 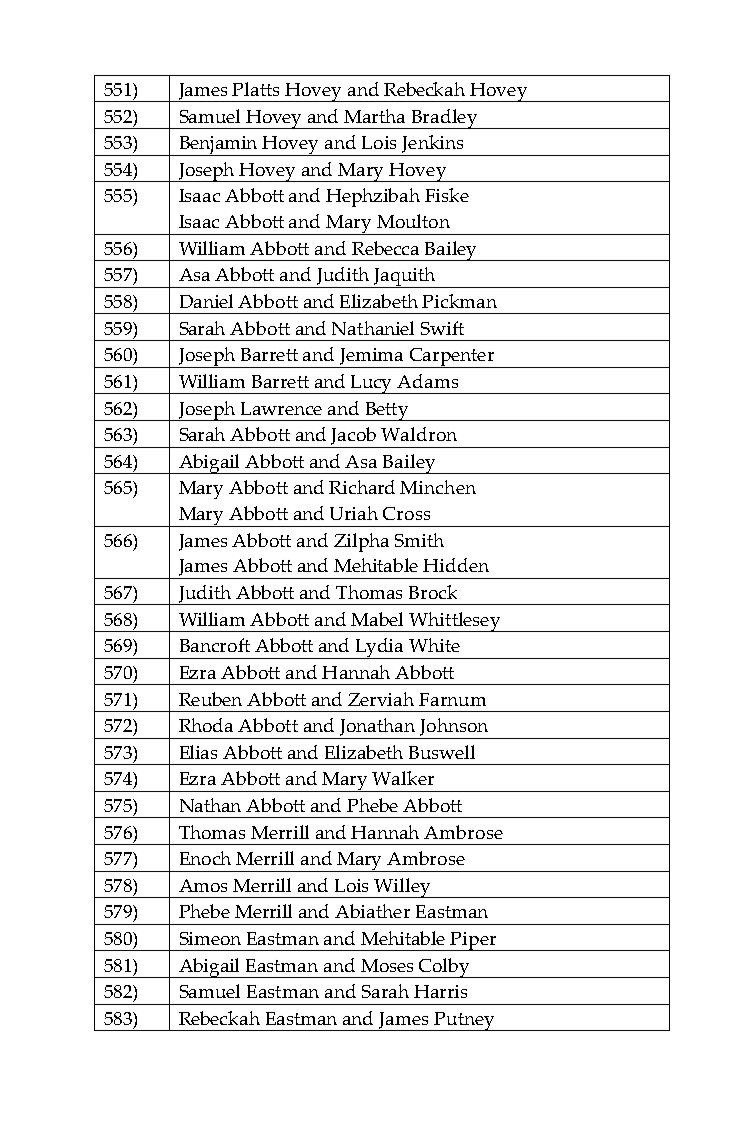 I want to click on Swift, so click(x=442, y=328).
